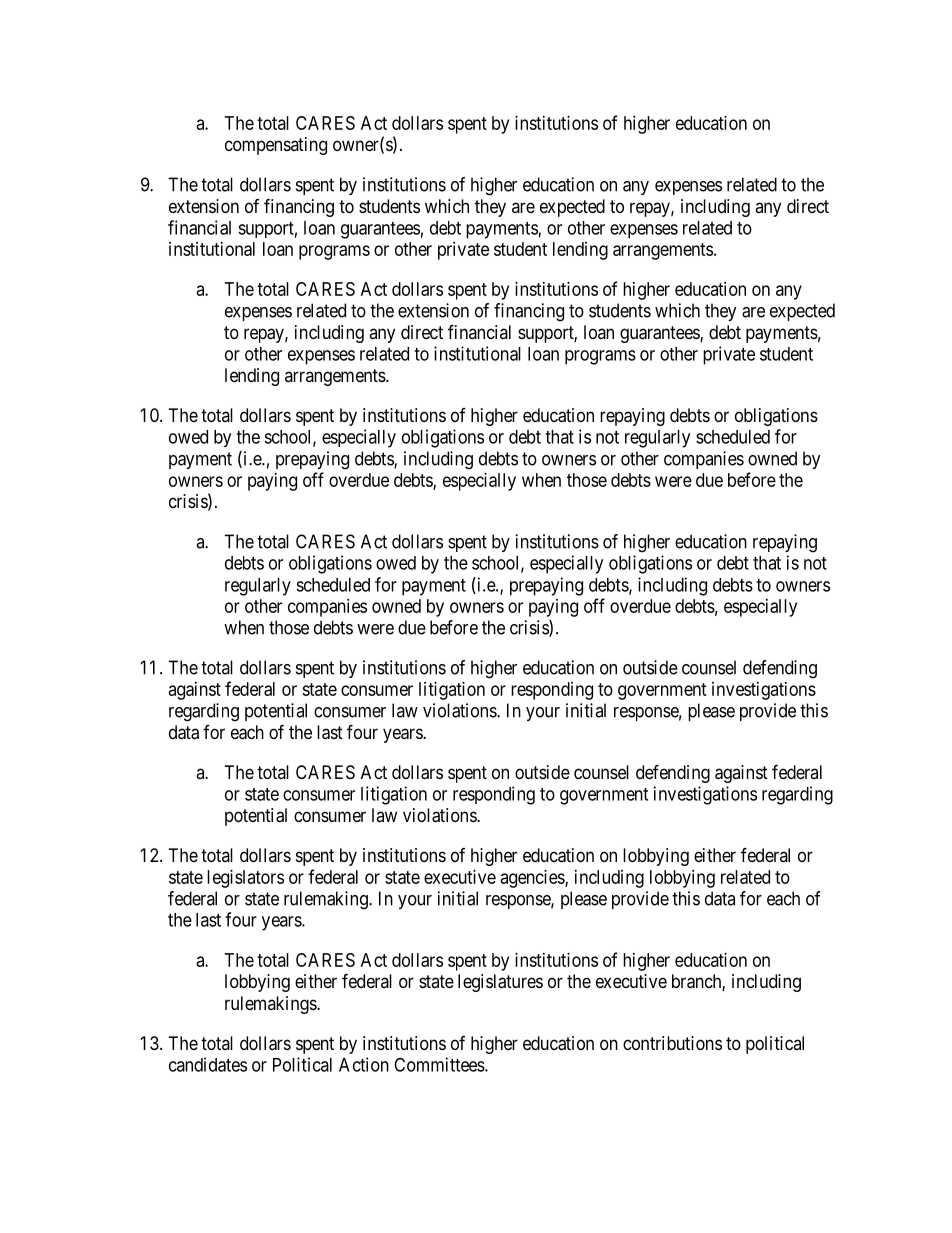  Describe the element at coordinates (245, 879) in the screenshot. I see `legislators` at that location.
